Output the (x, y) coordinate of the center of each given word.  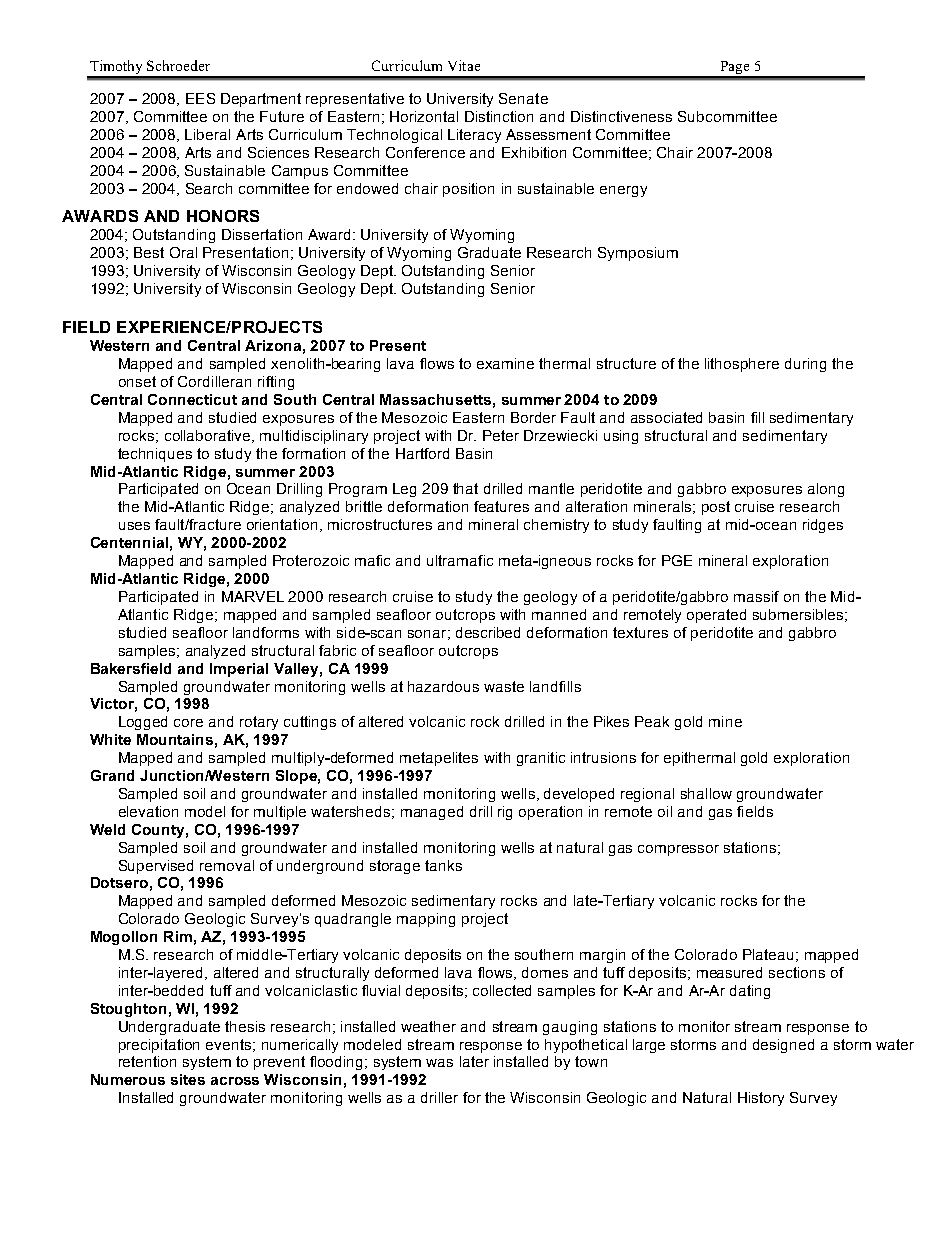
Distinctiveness (621, 116)
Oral (183, 252)
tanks (443, 865)
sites (188, 1079)
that (465, 488)
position (468, 190)
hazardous (443, 686)
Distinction (499, 116)
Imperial (239, 670)
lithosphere (742, 365)
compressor (678, 850)
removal (227, 865)
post (716, 508)
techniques (155, 455)
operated (716, 616)
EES (200, 98)
